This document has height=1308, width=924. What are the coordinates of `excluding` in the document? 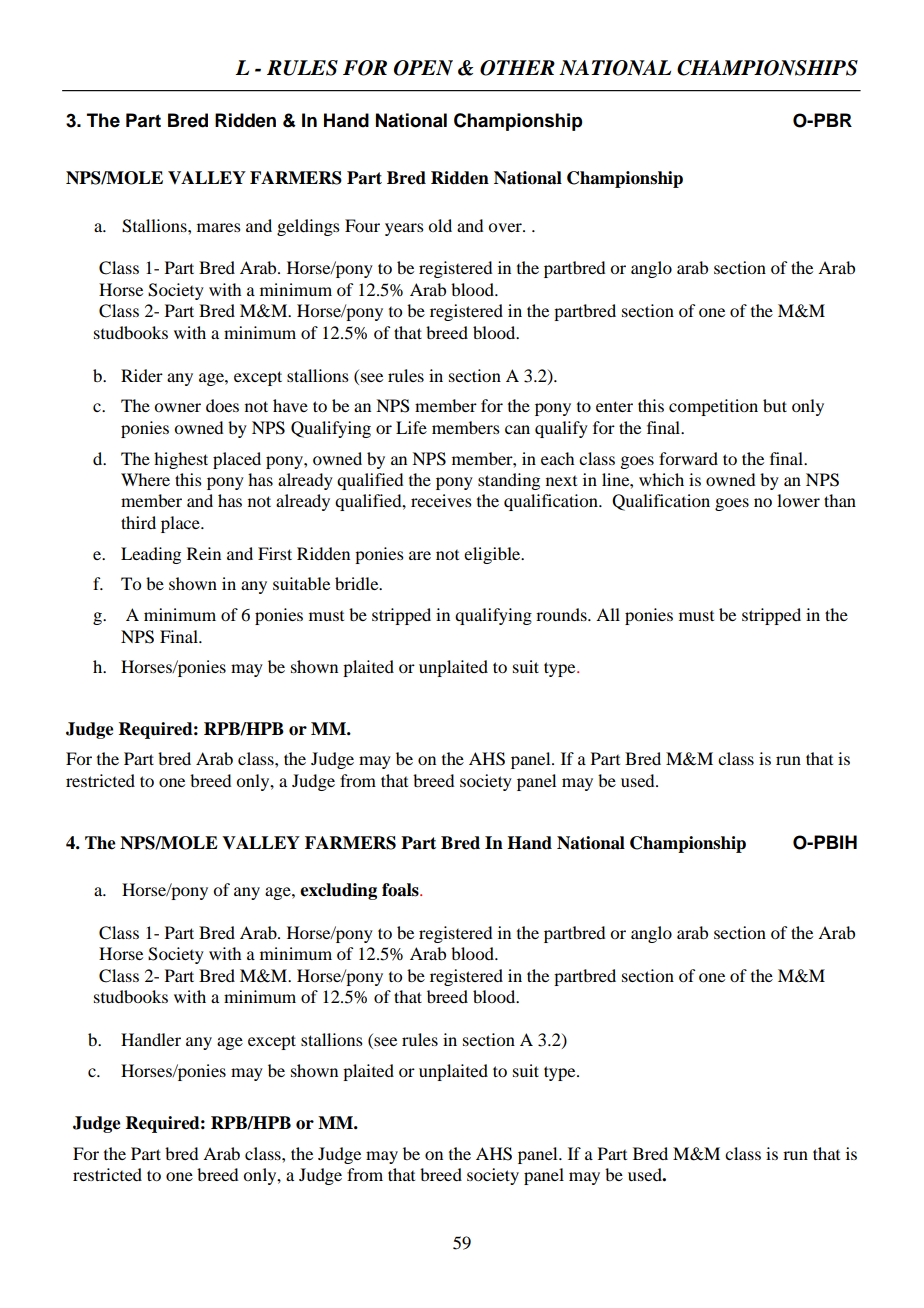 It's located at (338, 891).
